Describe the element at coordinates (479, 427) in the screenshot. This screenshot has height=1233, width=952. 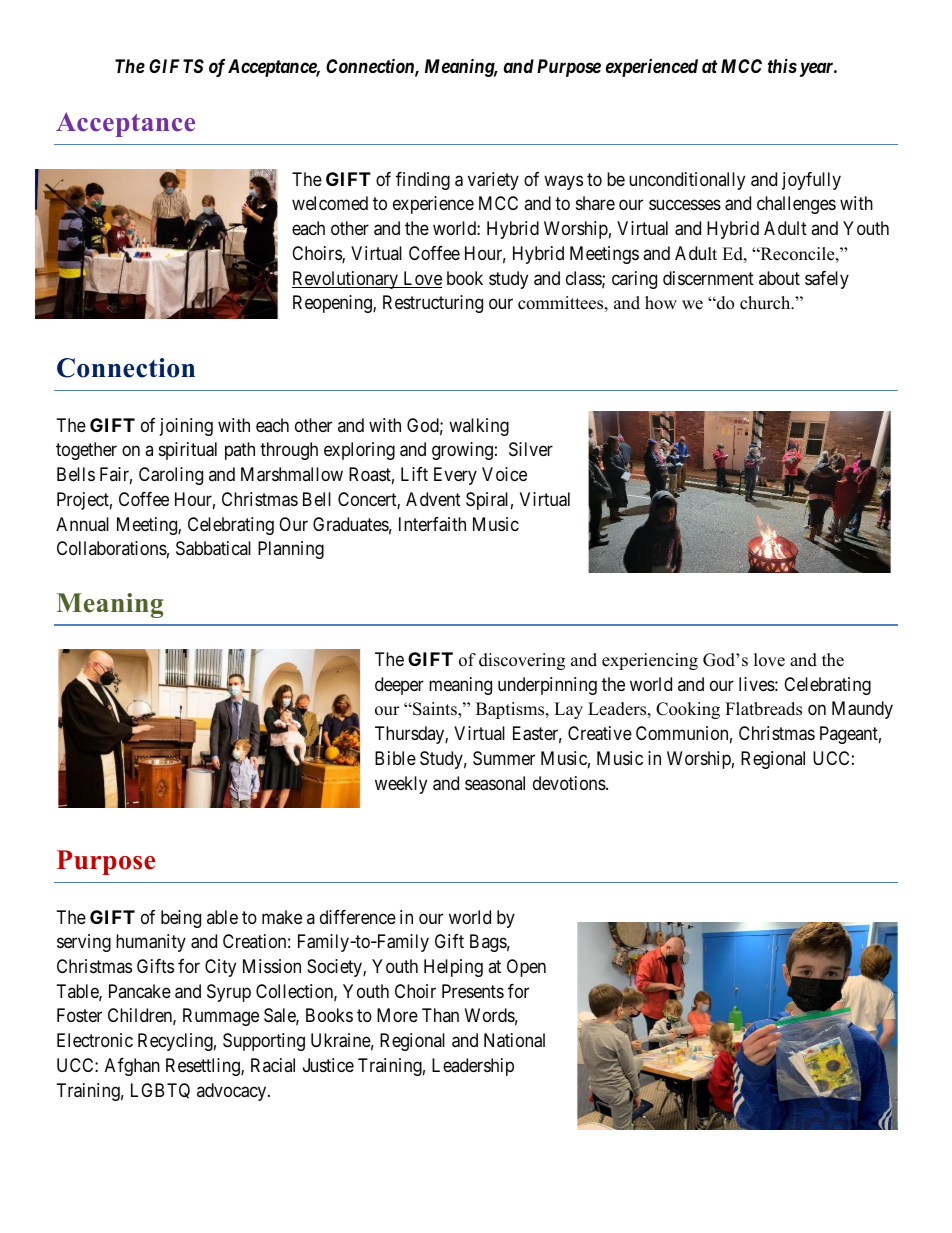
I see `walking` at that location.
